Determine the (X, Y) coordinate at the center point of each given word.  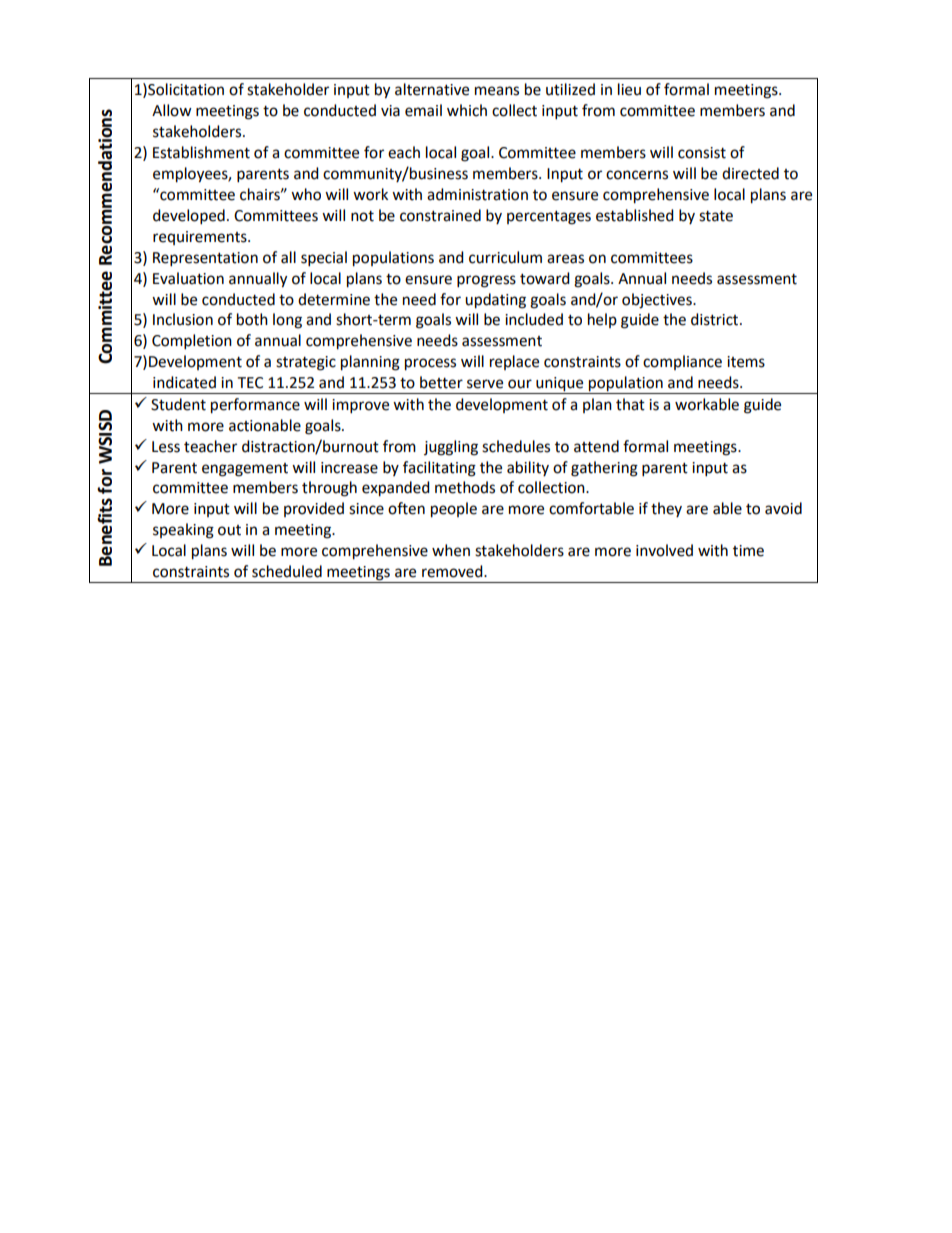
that (630, 404)
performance (255, 406)
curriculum (505, 257)
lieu (629, 89)
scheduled (287, 571)
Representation (205, 259)
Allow (172, 110)
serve (485, 384)
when (451, 550)
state (716, 216)
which (467, 110)
